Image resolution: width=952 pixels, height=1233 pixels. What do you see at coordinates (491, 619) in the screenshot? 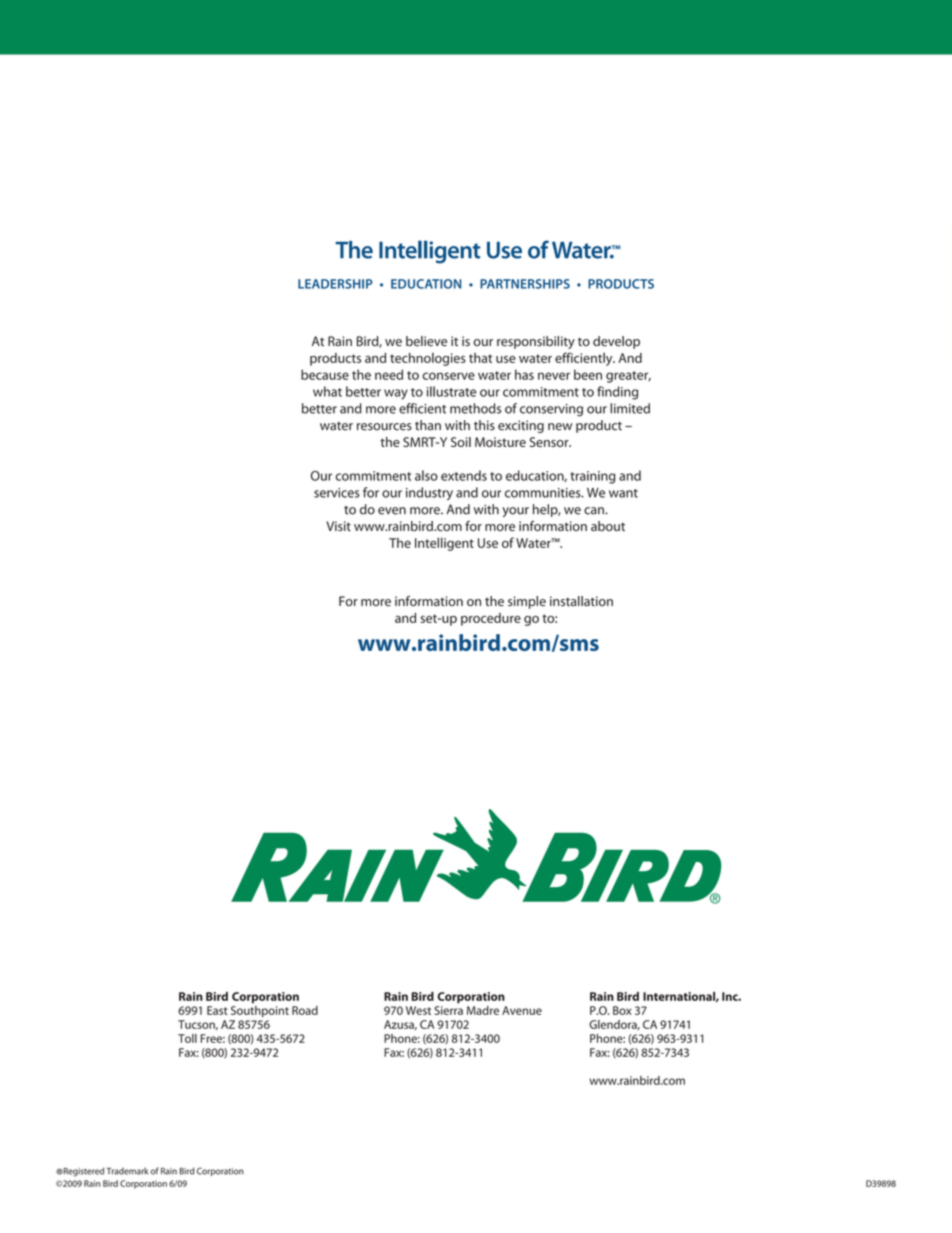
I see `procedure` at bounding box center [491, 619].
